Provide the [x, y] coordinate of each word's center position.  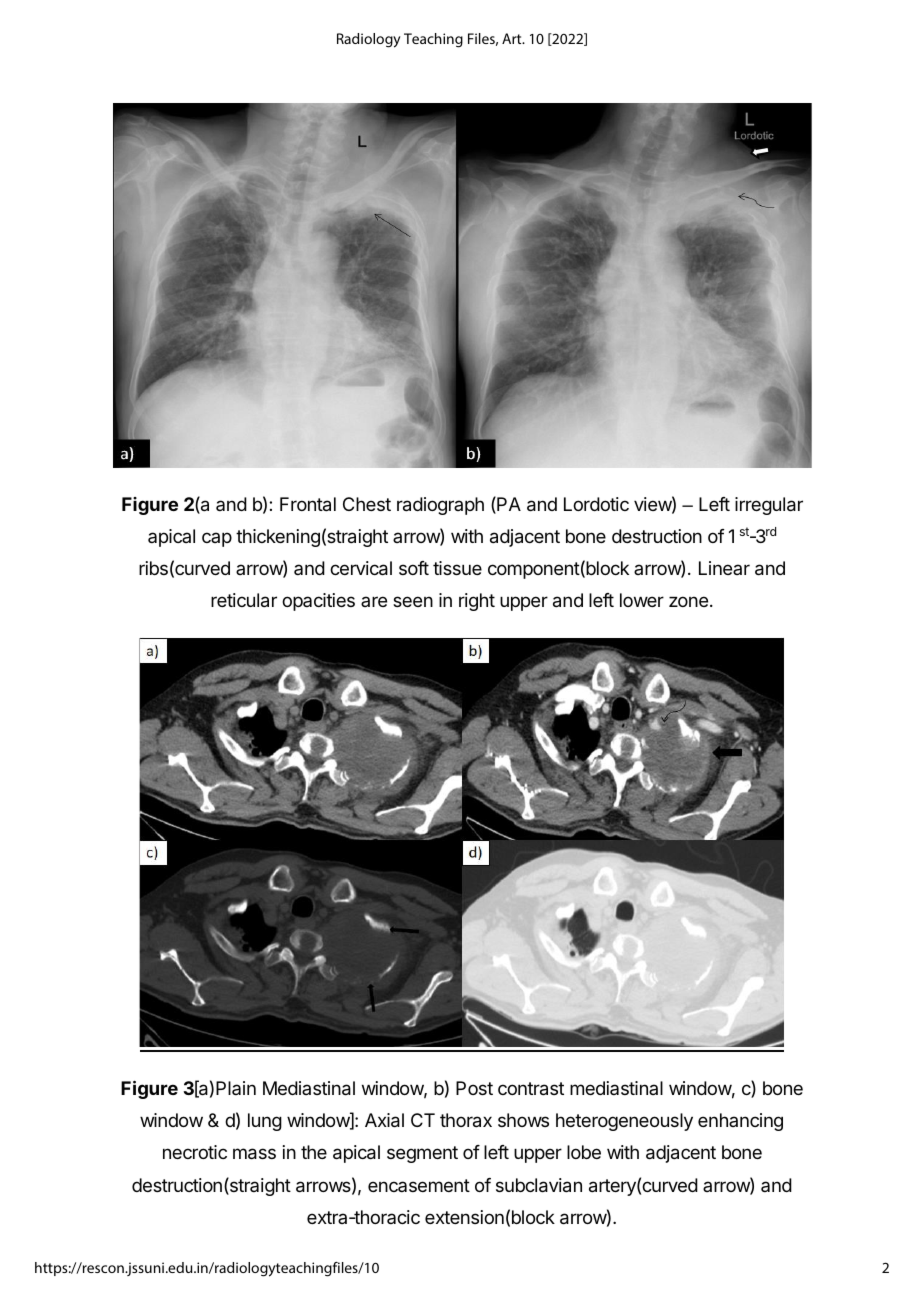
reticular [244, 600]
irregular [769, 506]
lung [265, 1122]
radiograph [440, 506]
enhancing [740, 1122]
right [477, 602]
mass [254, 1154]
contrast [531, 1089]
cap [217, 539]
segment [422, 1154]
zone [688, 601]
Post [474, 1088]
